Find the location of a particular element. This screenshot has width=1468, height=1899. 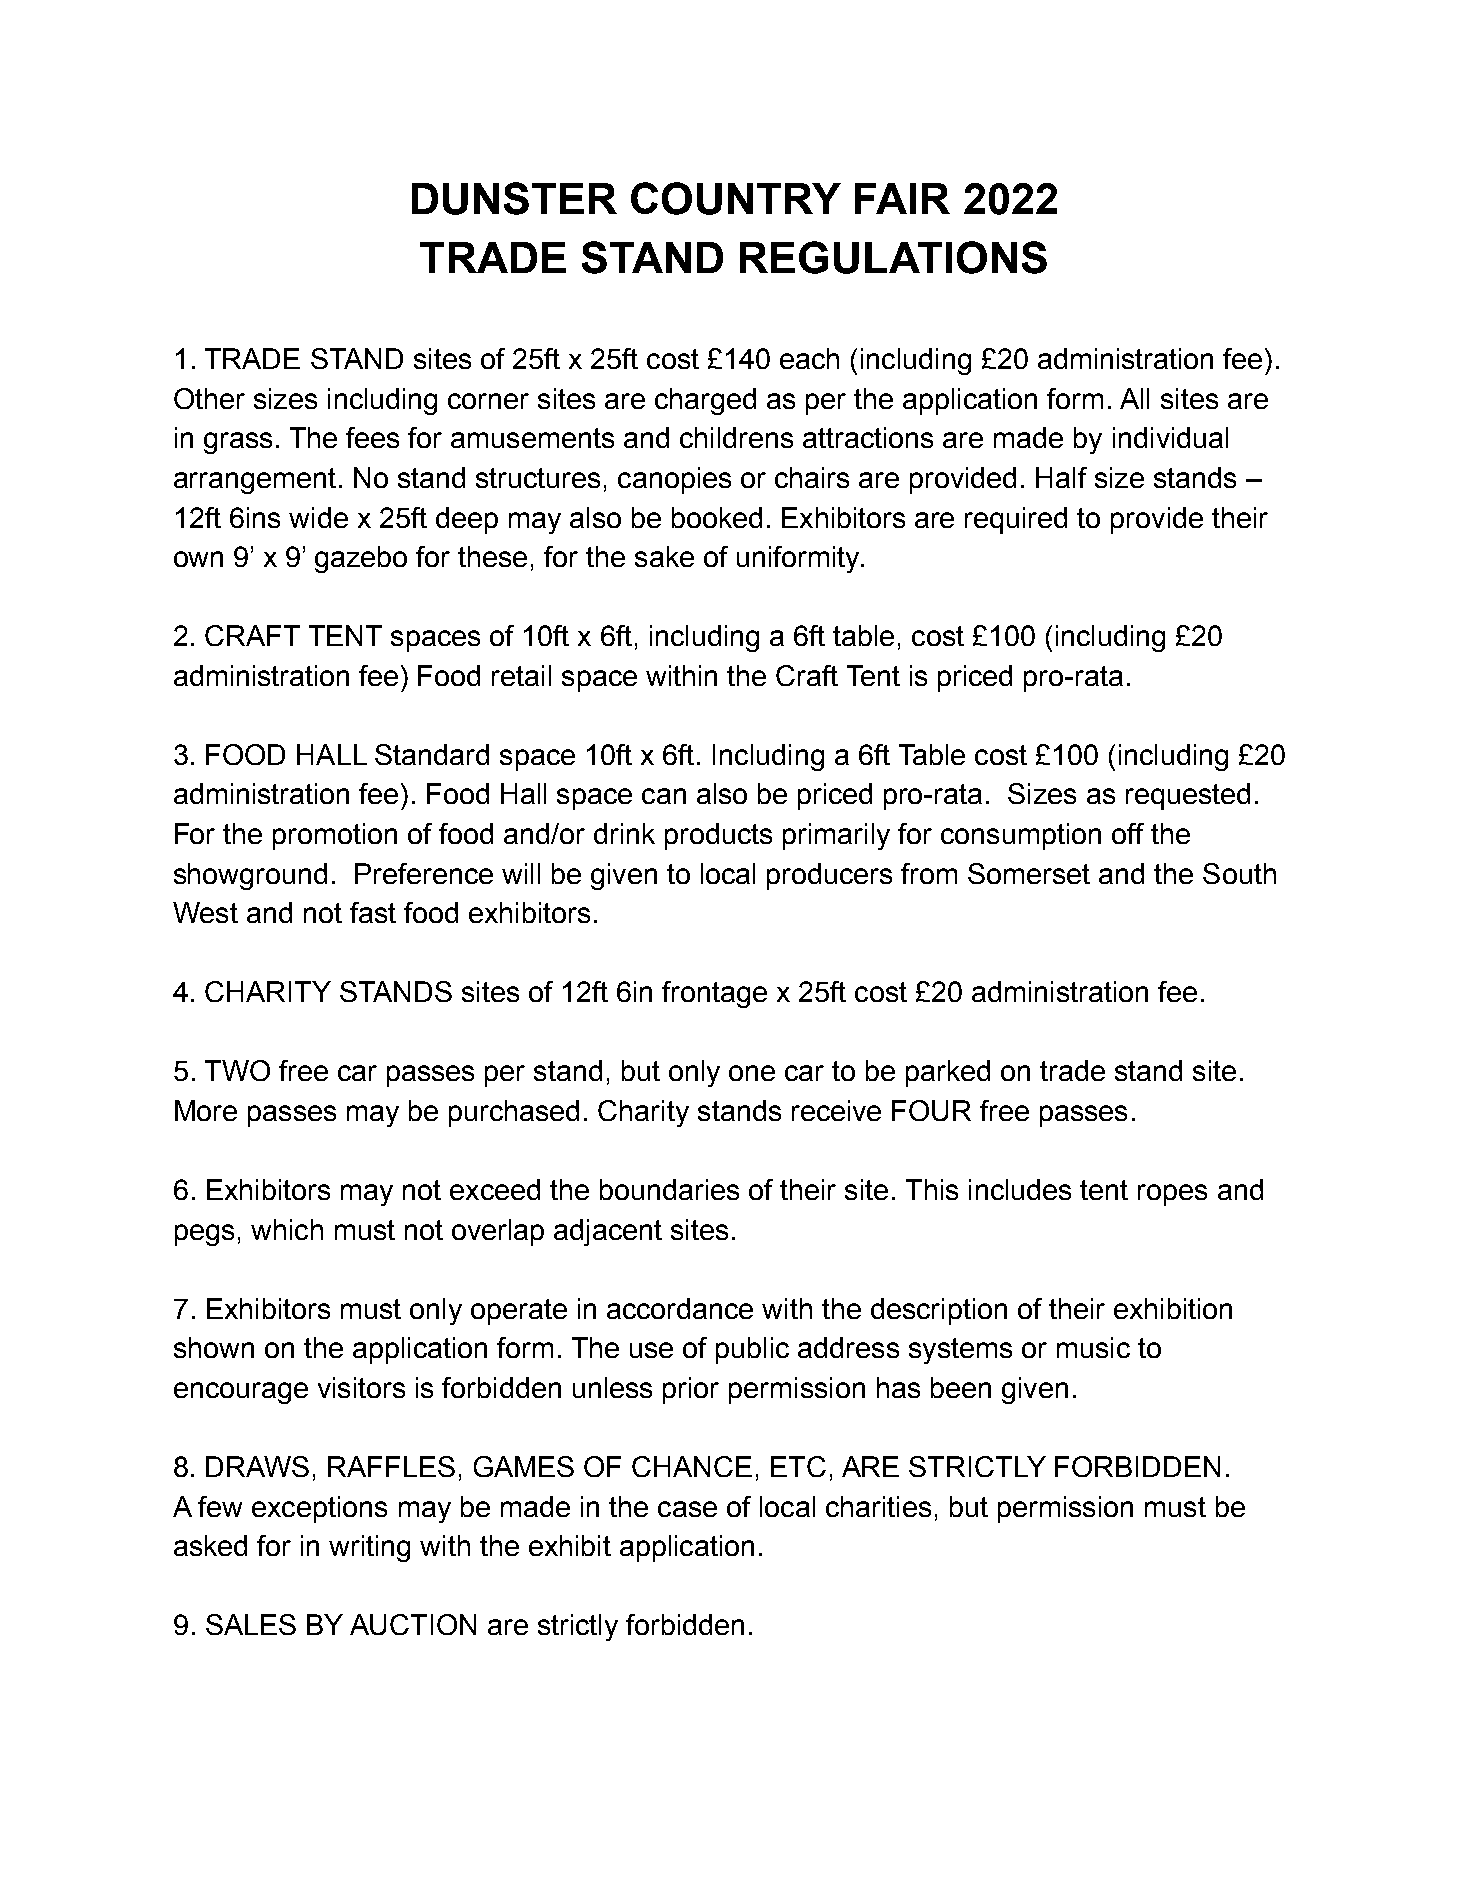

required is located at coordinates (1016, 520).
